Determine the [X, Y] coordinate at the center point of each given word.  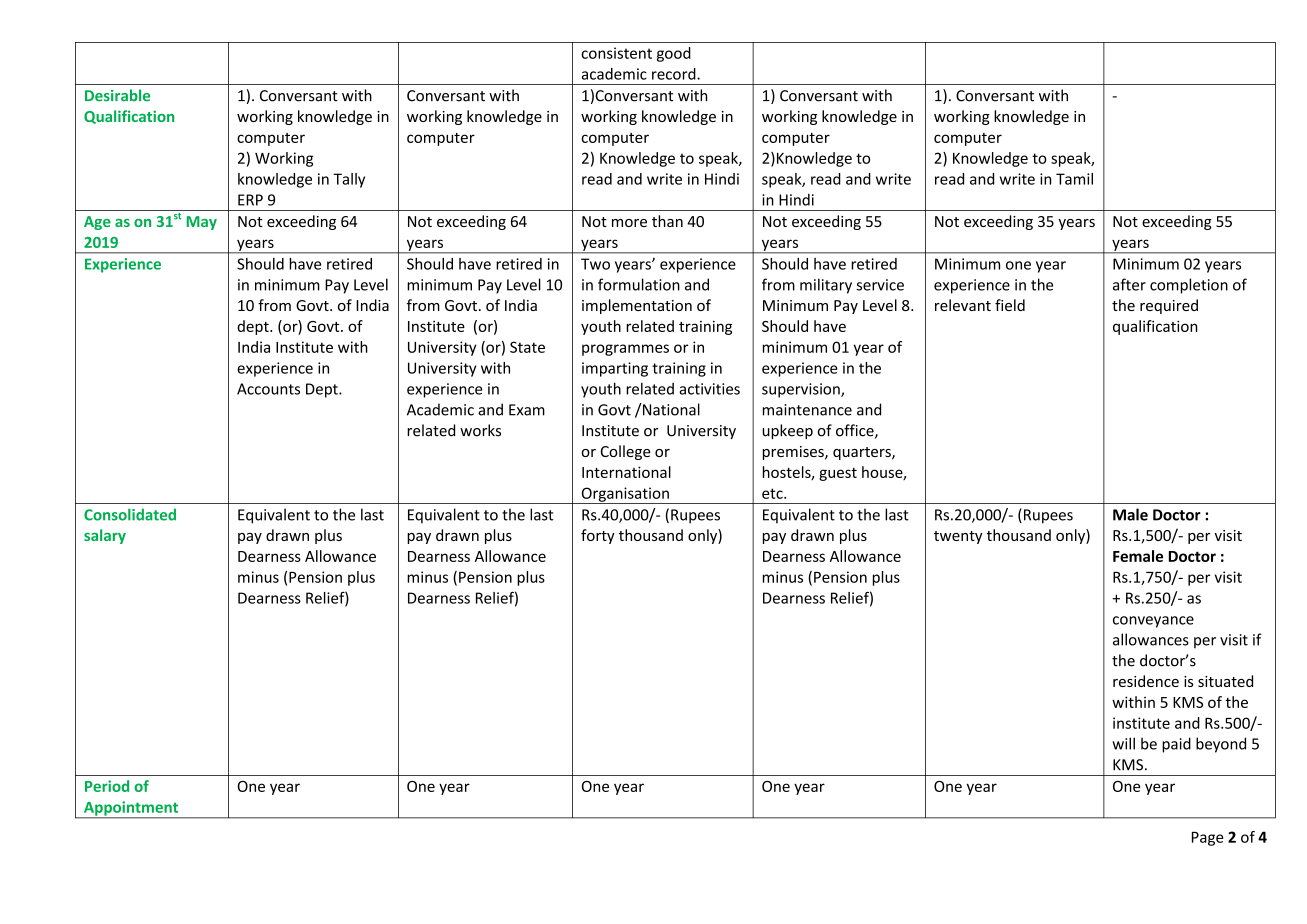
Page [1208, 839]
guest [838, 474]
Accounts [268, 389]
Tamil [1074, 179]
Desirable [117, 95]
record [675, 74]
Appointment [131, 809]
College [626, 452]
